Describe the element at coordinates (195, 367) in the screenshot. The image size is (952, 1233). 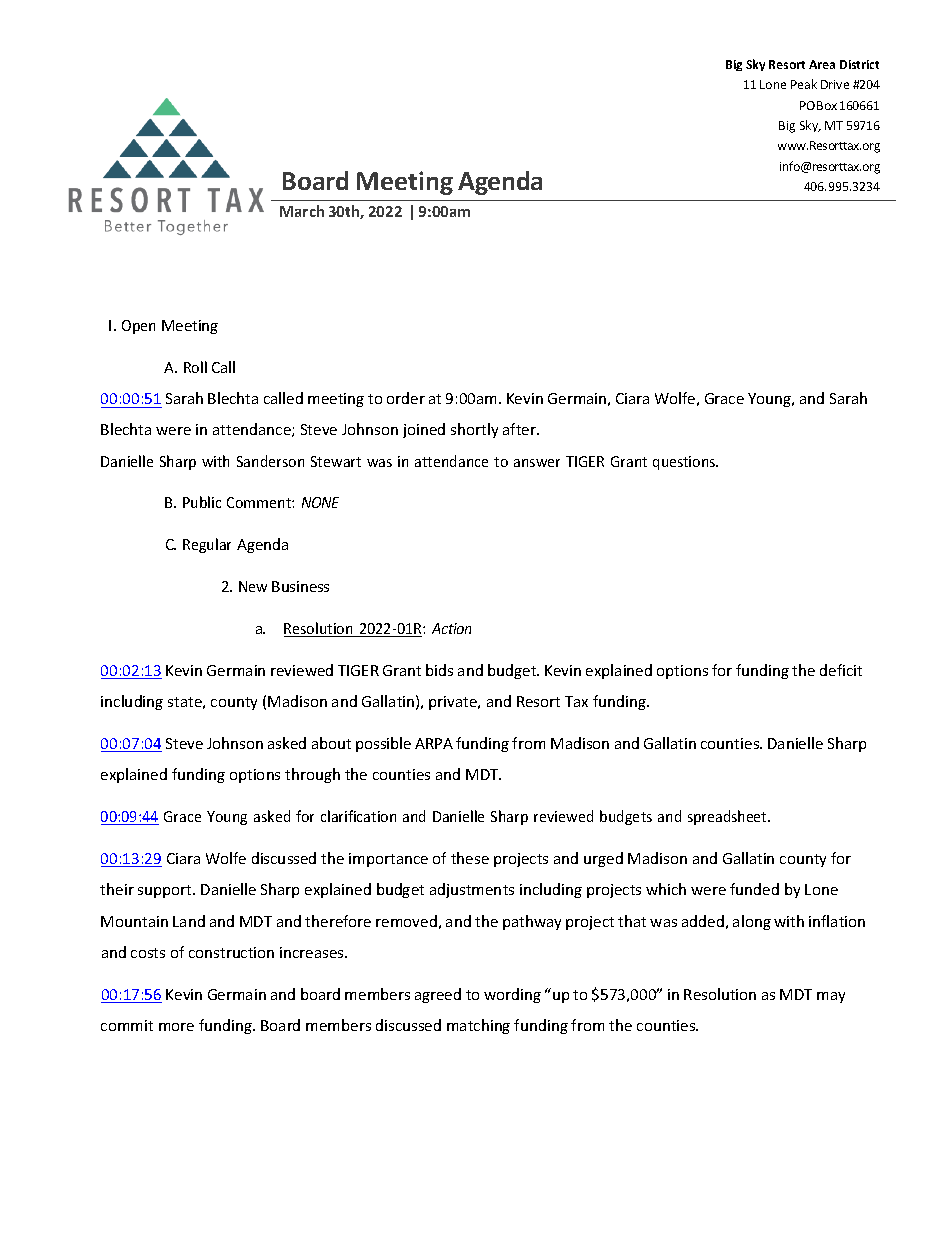
I see `Roll` at that location.
